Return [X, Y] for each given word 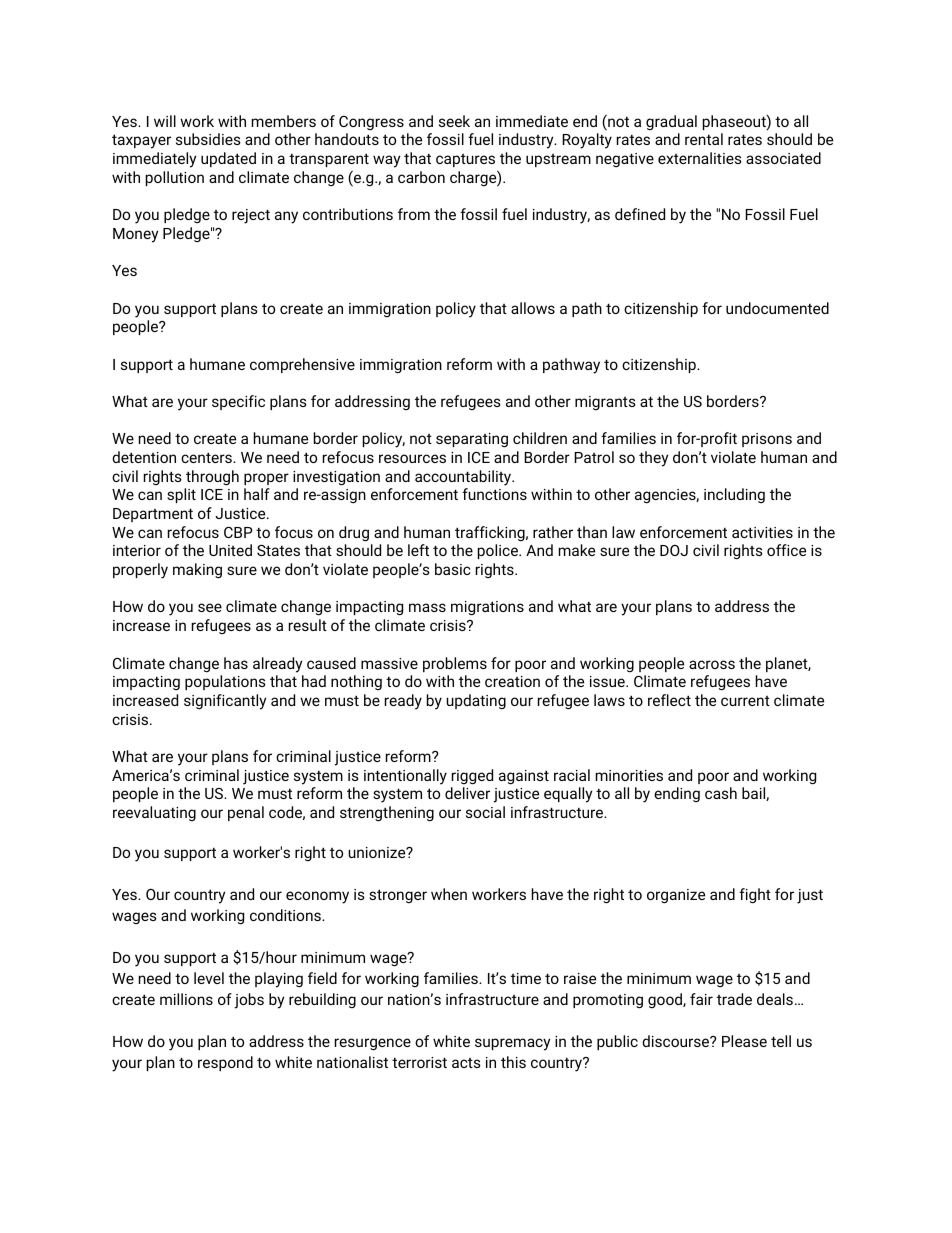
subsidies [208, 139]
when [449, 894]
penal [246, 813]
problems [455, 664]
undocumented [777, 308]
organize [676, 896]
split [181, 495]
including [734, 495]
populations [225, 682]
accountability [464, 478]
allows [533, 308]
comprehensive [302, 365]
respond [225, 1063]
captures [465, 160]
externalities [700, 158]
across [712, 664]
